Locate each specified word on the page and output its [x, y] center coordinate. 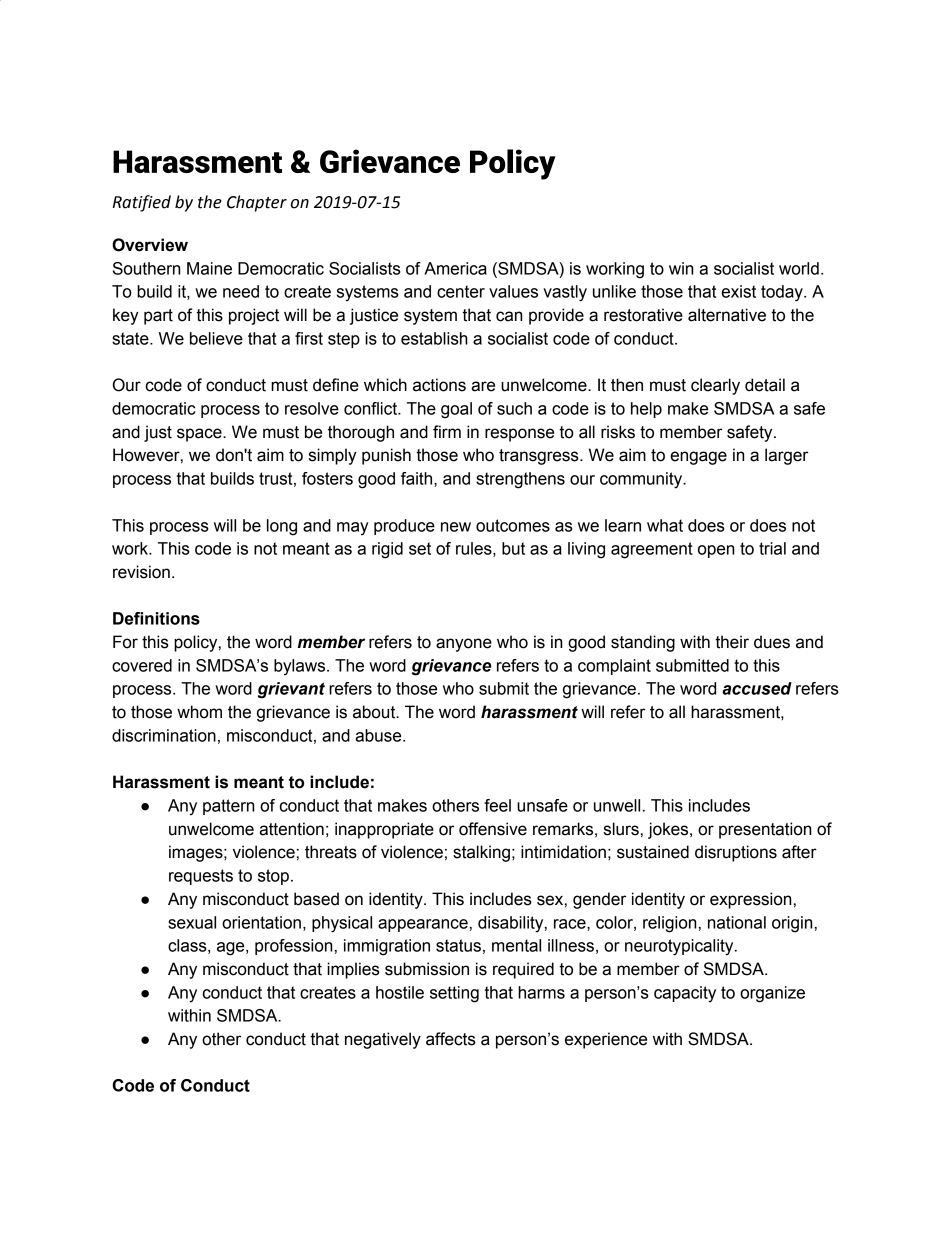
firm [447, 431]
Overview [150, 245]
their [732, 642]
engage [698, 458]
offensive [493, 829]
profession [293, 947]
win [681, 268]
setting [454, 994]
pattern [228, 807]
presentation [765, 830]
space [200, 435]
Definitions [156, 618]
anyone [464, 645]
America [455, 268]
